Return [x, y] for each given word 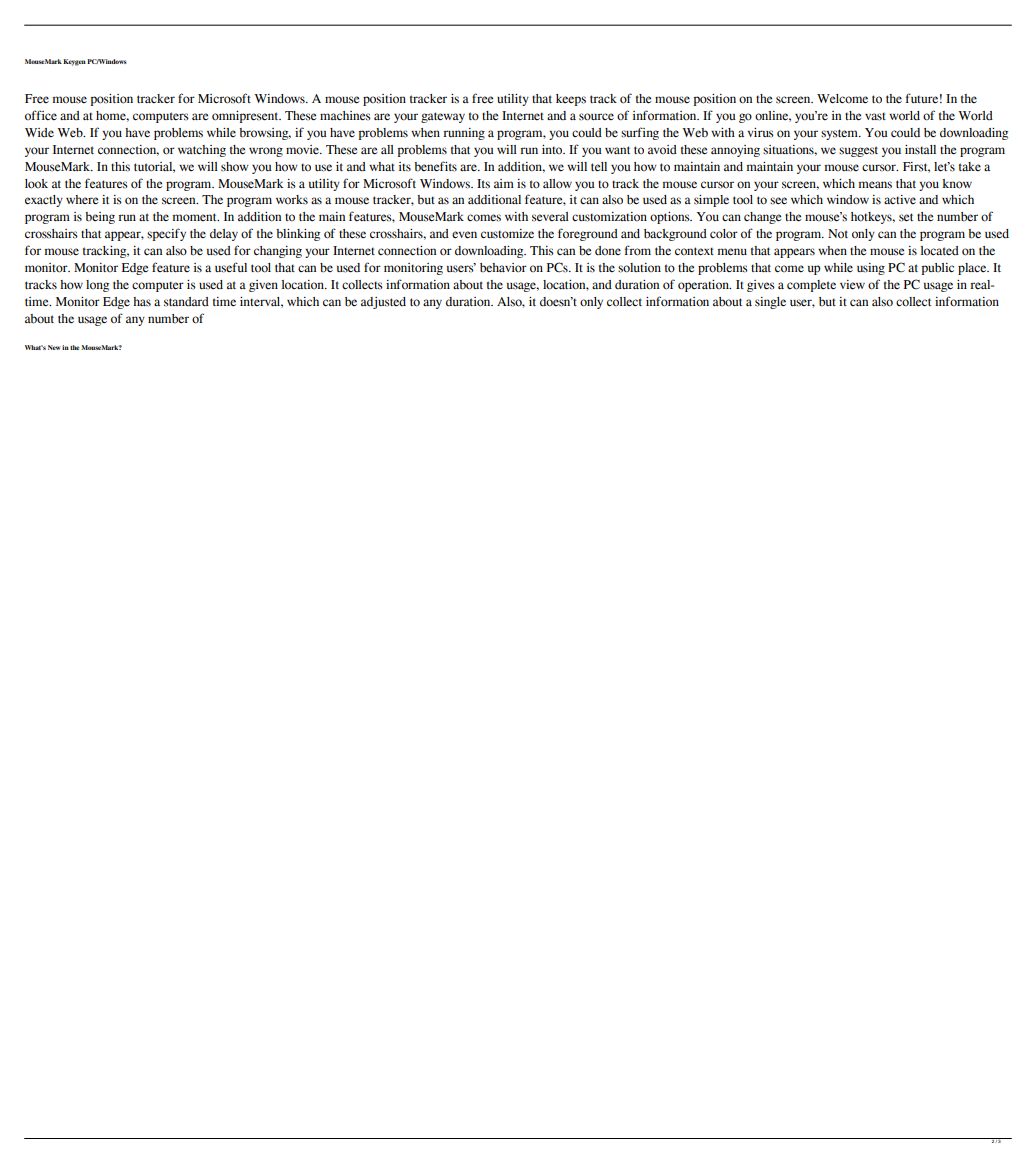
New [54, 347]
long [97, 286]
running [464, 134]
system [841, 134]
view [852, 285]
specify [166, 234]
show [235, 167]
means [875, 185]
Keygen [74, 62]
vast [875, 116]
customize [507, 234]
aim [504, 183]
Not [838, 233]
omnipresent [246, 117]
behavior [503, 268]
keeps [571, 100]
